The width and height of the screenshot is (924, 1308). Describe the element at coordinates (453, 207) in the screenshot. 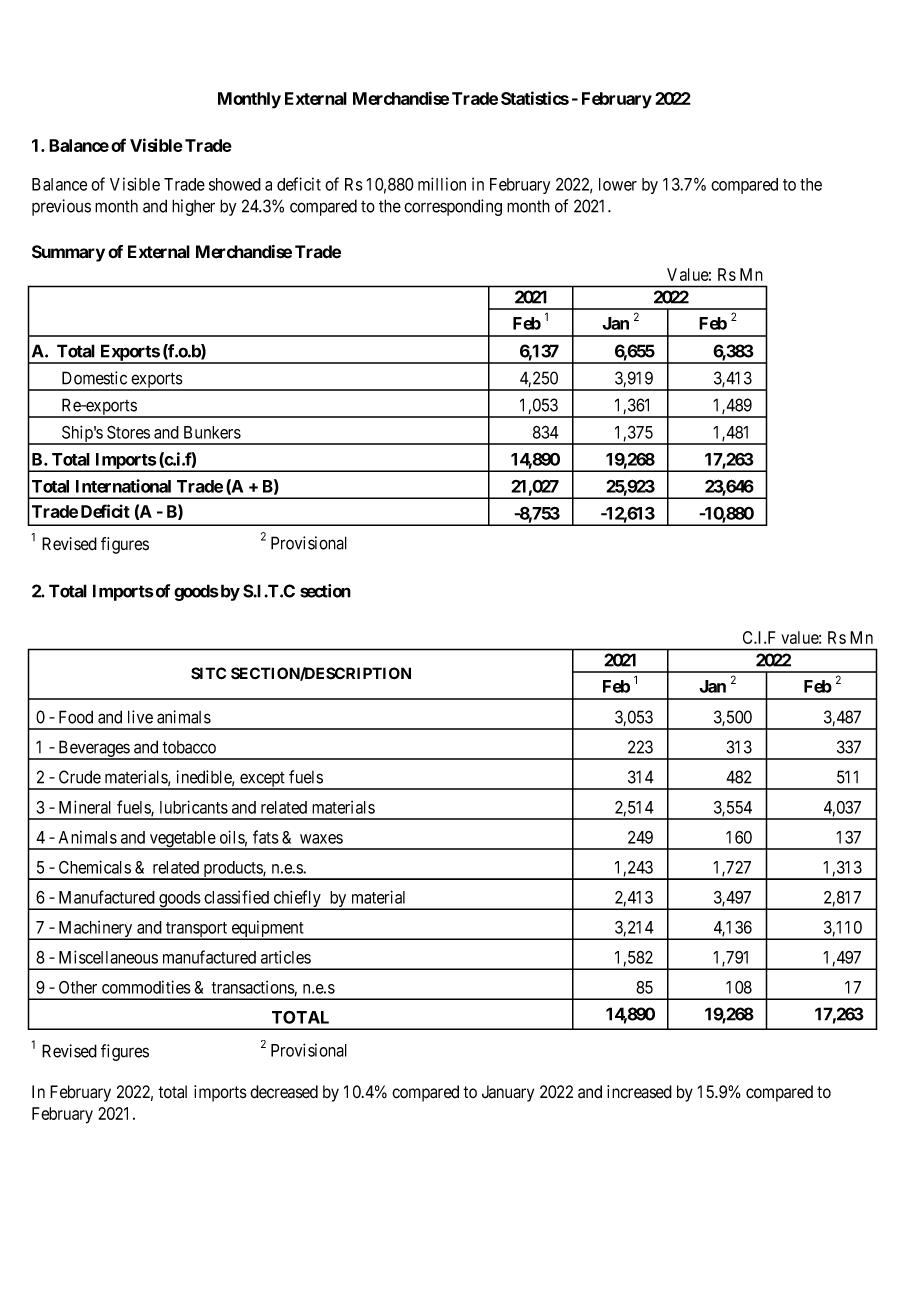

I see `corresponding` at that location.
